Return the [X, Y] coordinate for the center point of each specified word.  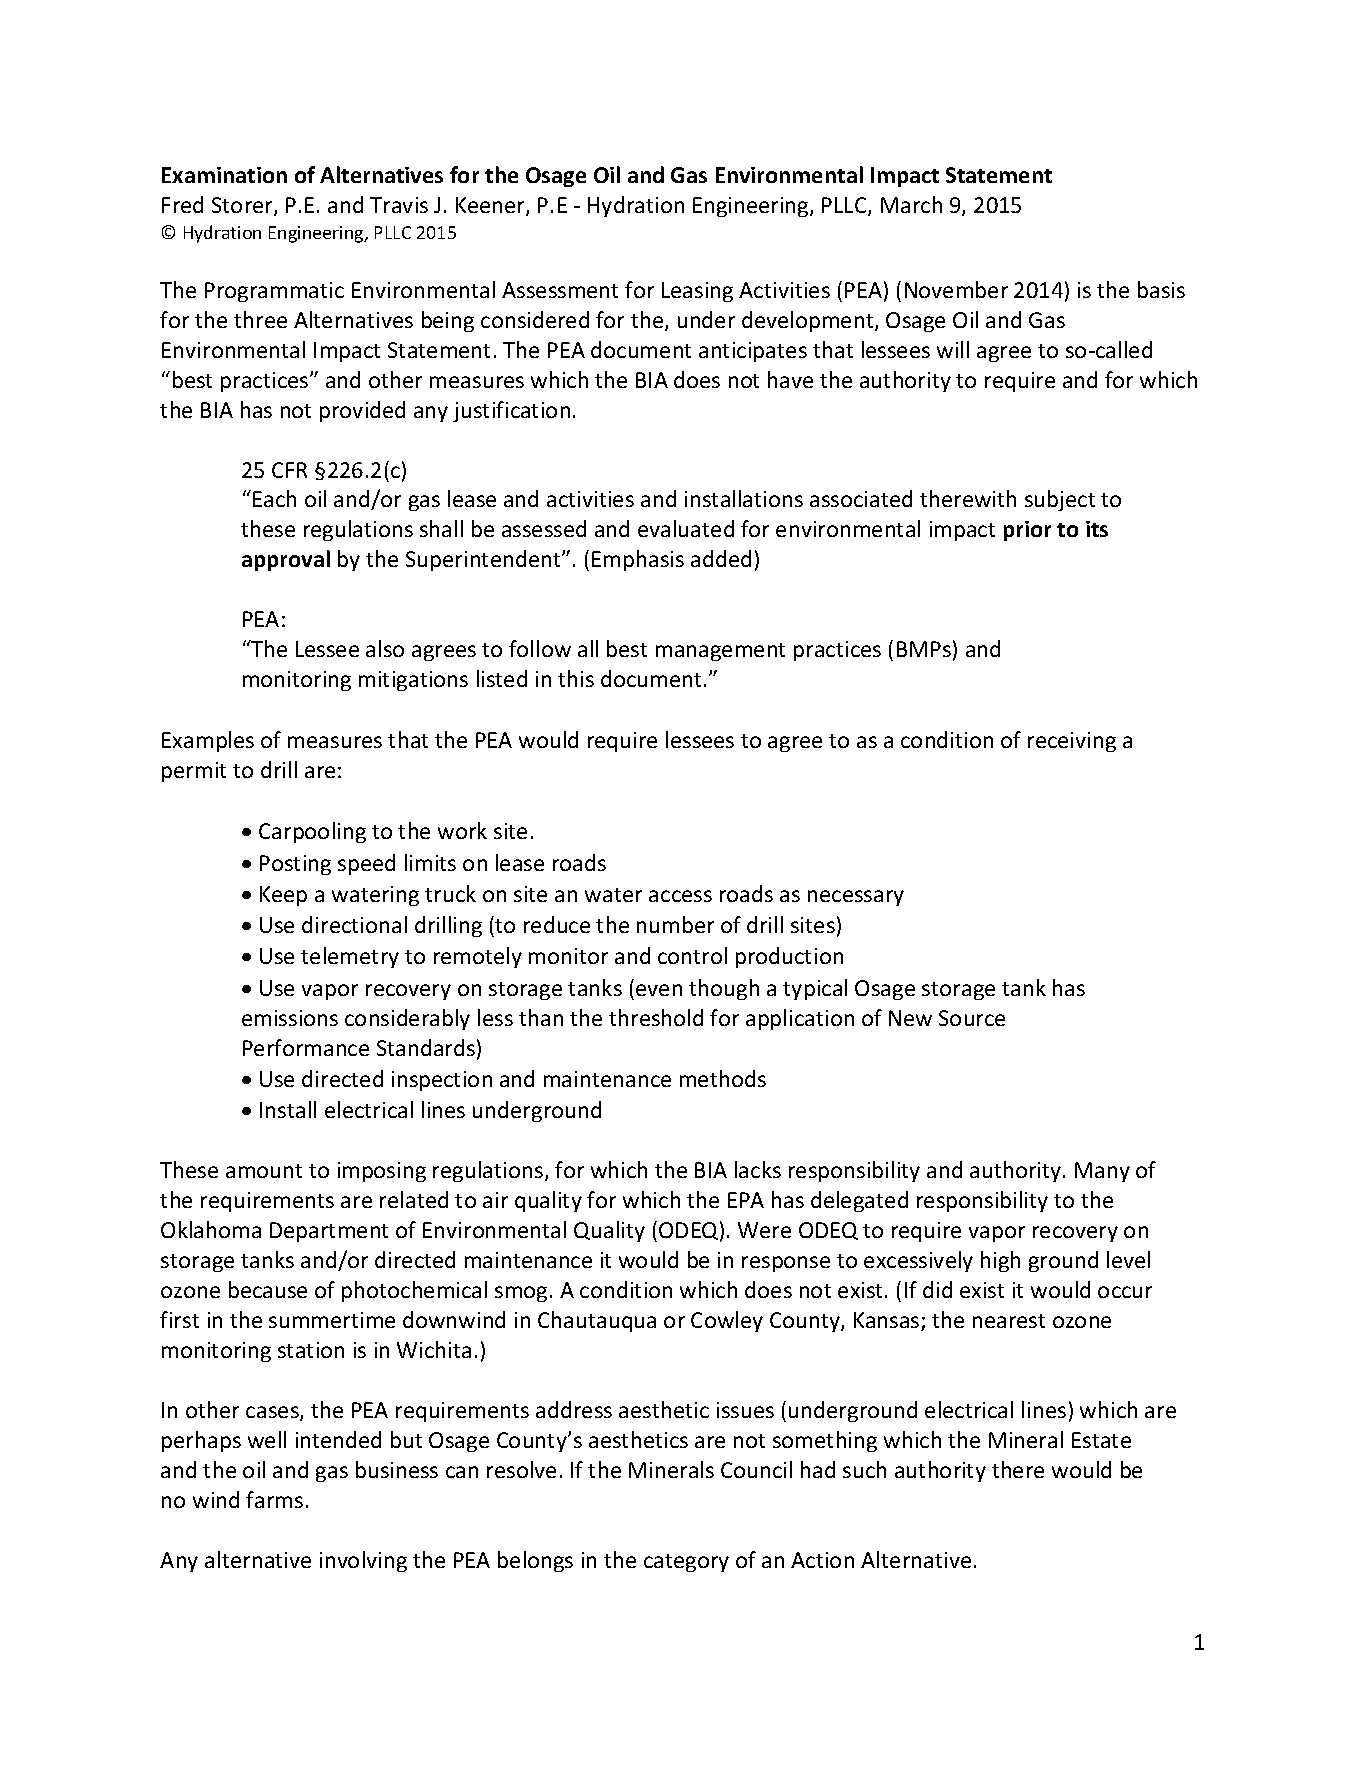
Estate [1101, 1440]
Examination [224, 175]
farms [274, 1499]
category [686, 1563]
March [911, 204]
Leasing [697, 292]
